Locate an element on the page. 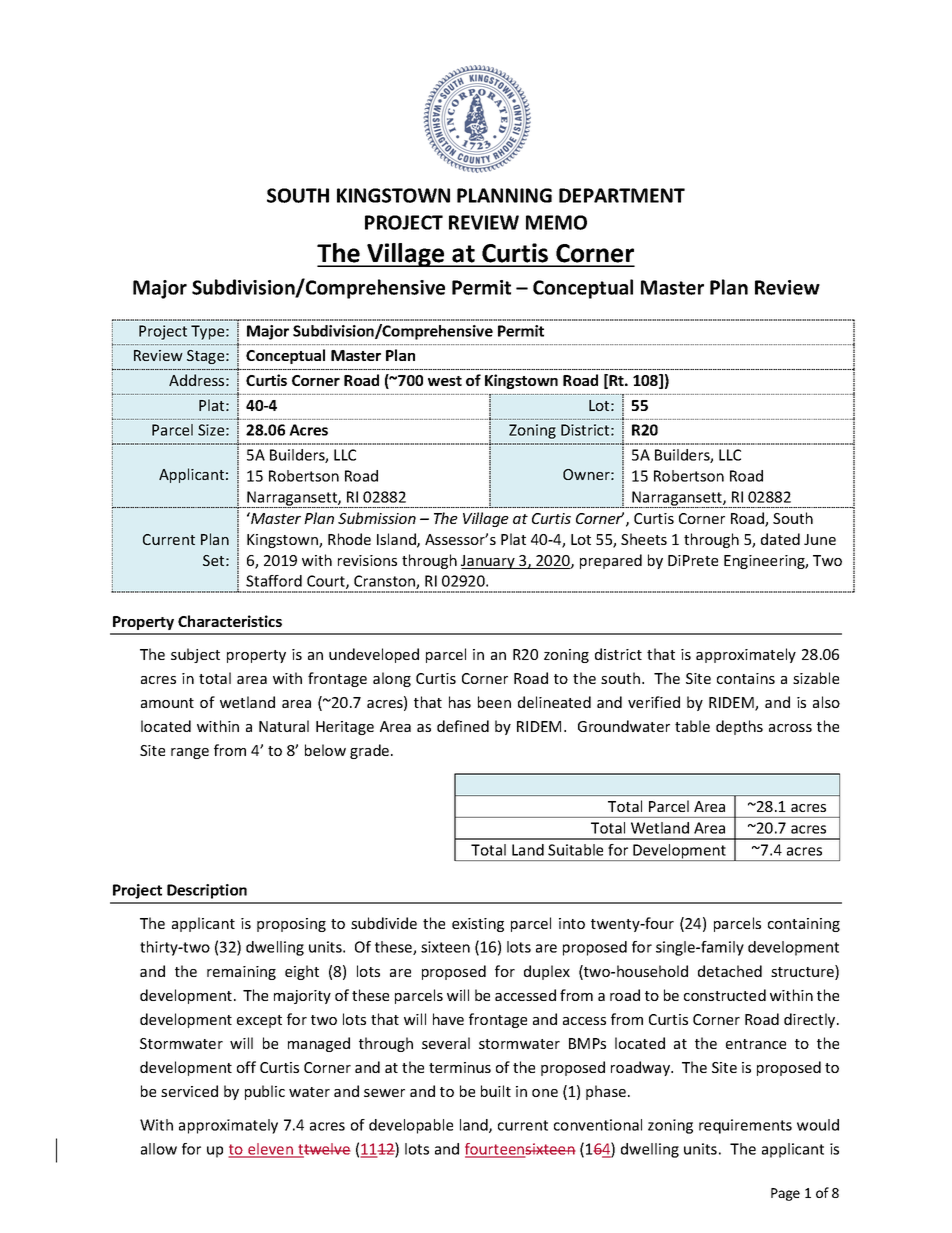 The width and height of the document is (952, 1233). developable is located at coordinates (411, 1126).
